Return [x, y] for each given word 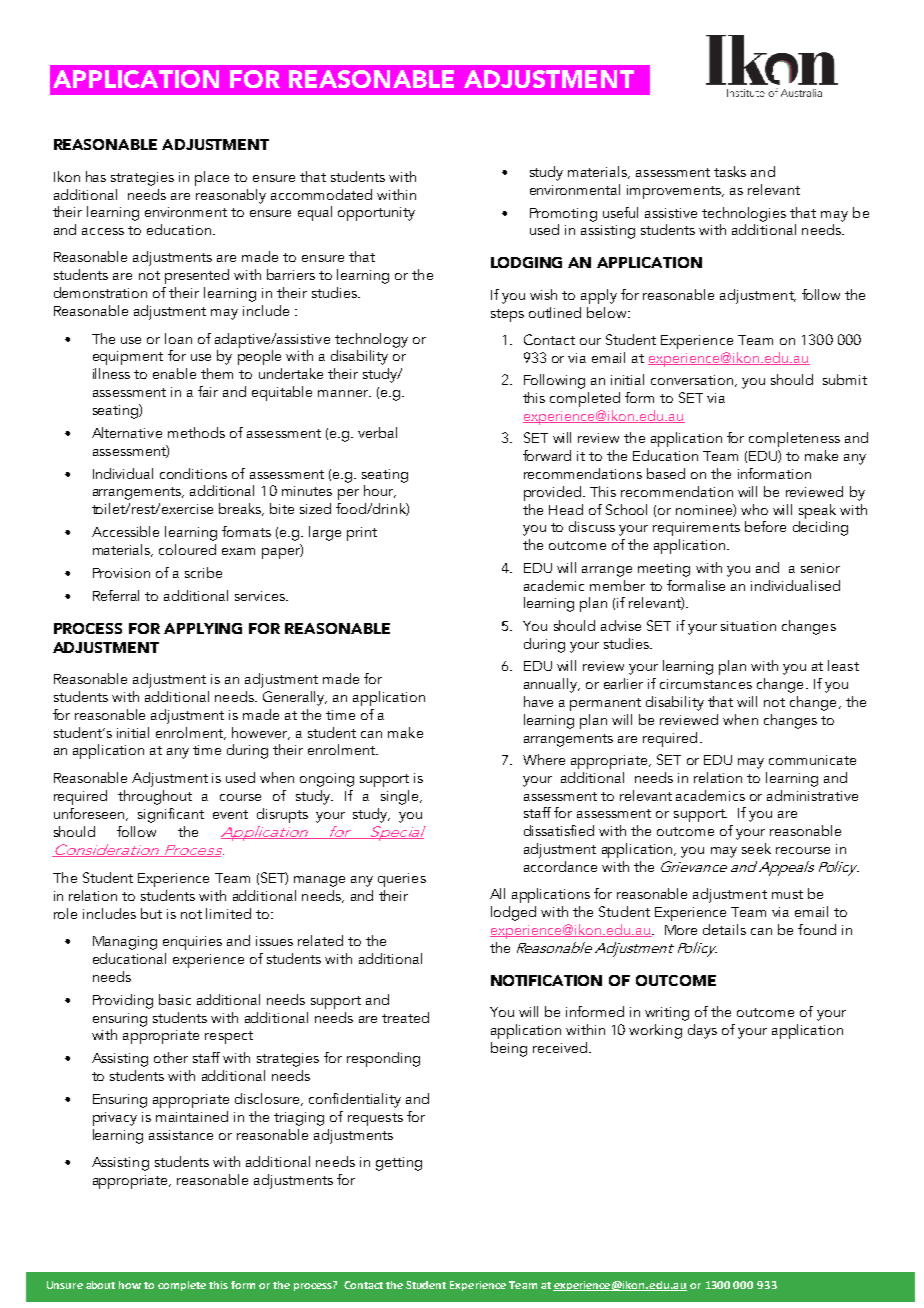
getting [399, 1164]
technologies [744, 214]
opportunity [376, 214]
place [212, 178]
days [702, 1031]
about [100, 1285]
